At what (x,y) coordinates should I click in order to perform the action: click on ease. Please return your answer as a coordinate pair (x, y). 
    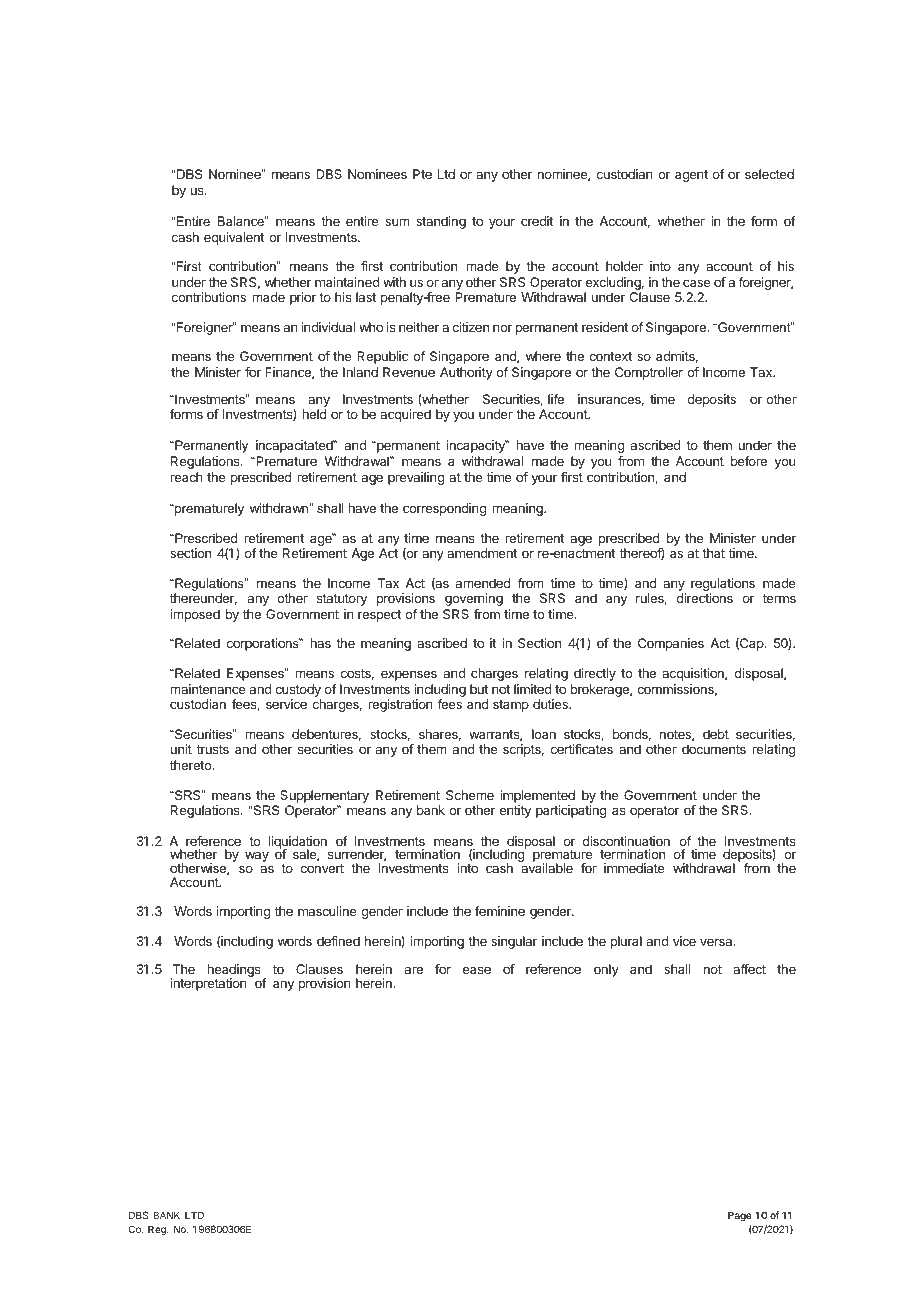
    Looking at the image, I should click on (477, 970).
